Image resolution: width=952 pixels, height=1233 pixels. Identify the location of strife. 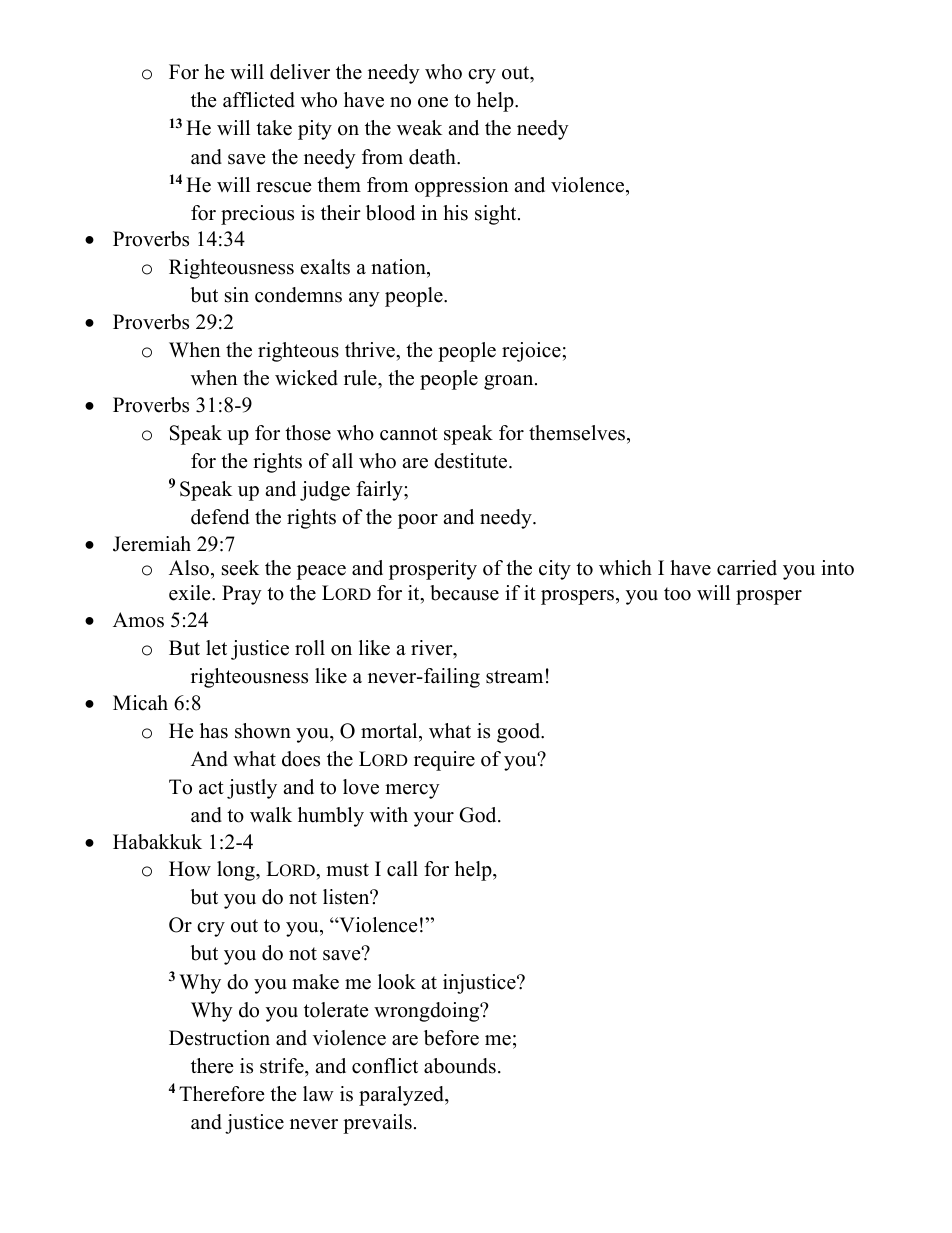
(283, 1066).
